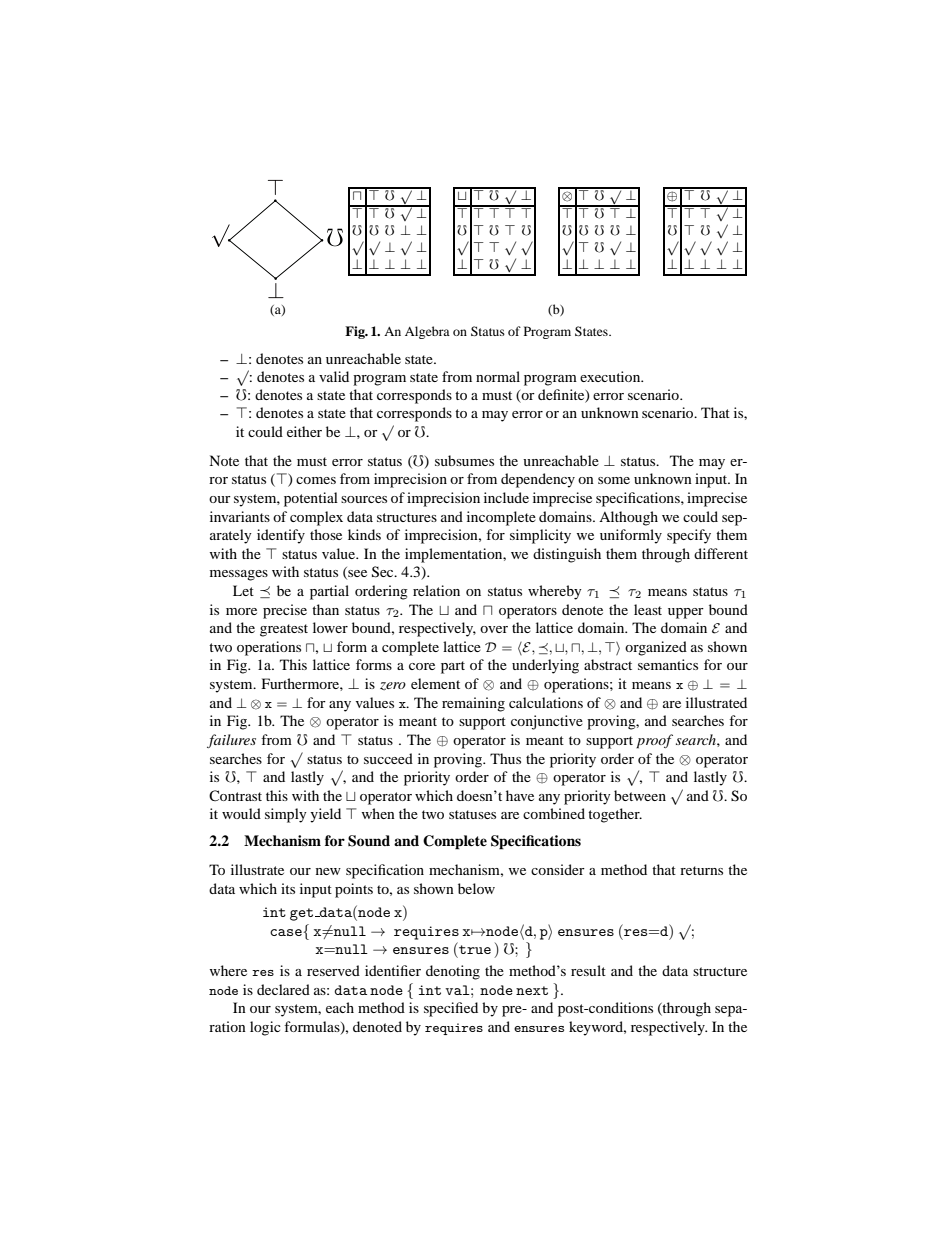 This screenshot has height=1233, width=952. Describe the element at coordinates (283, 989) in the screenshot. I see `declared` at that location.
